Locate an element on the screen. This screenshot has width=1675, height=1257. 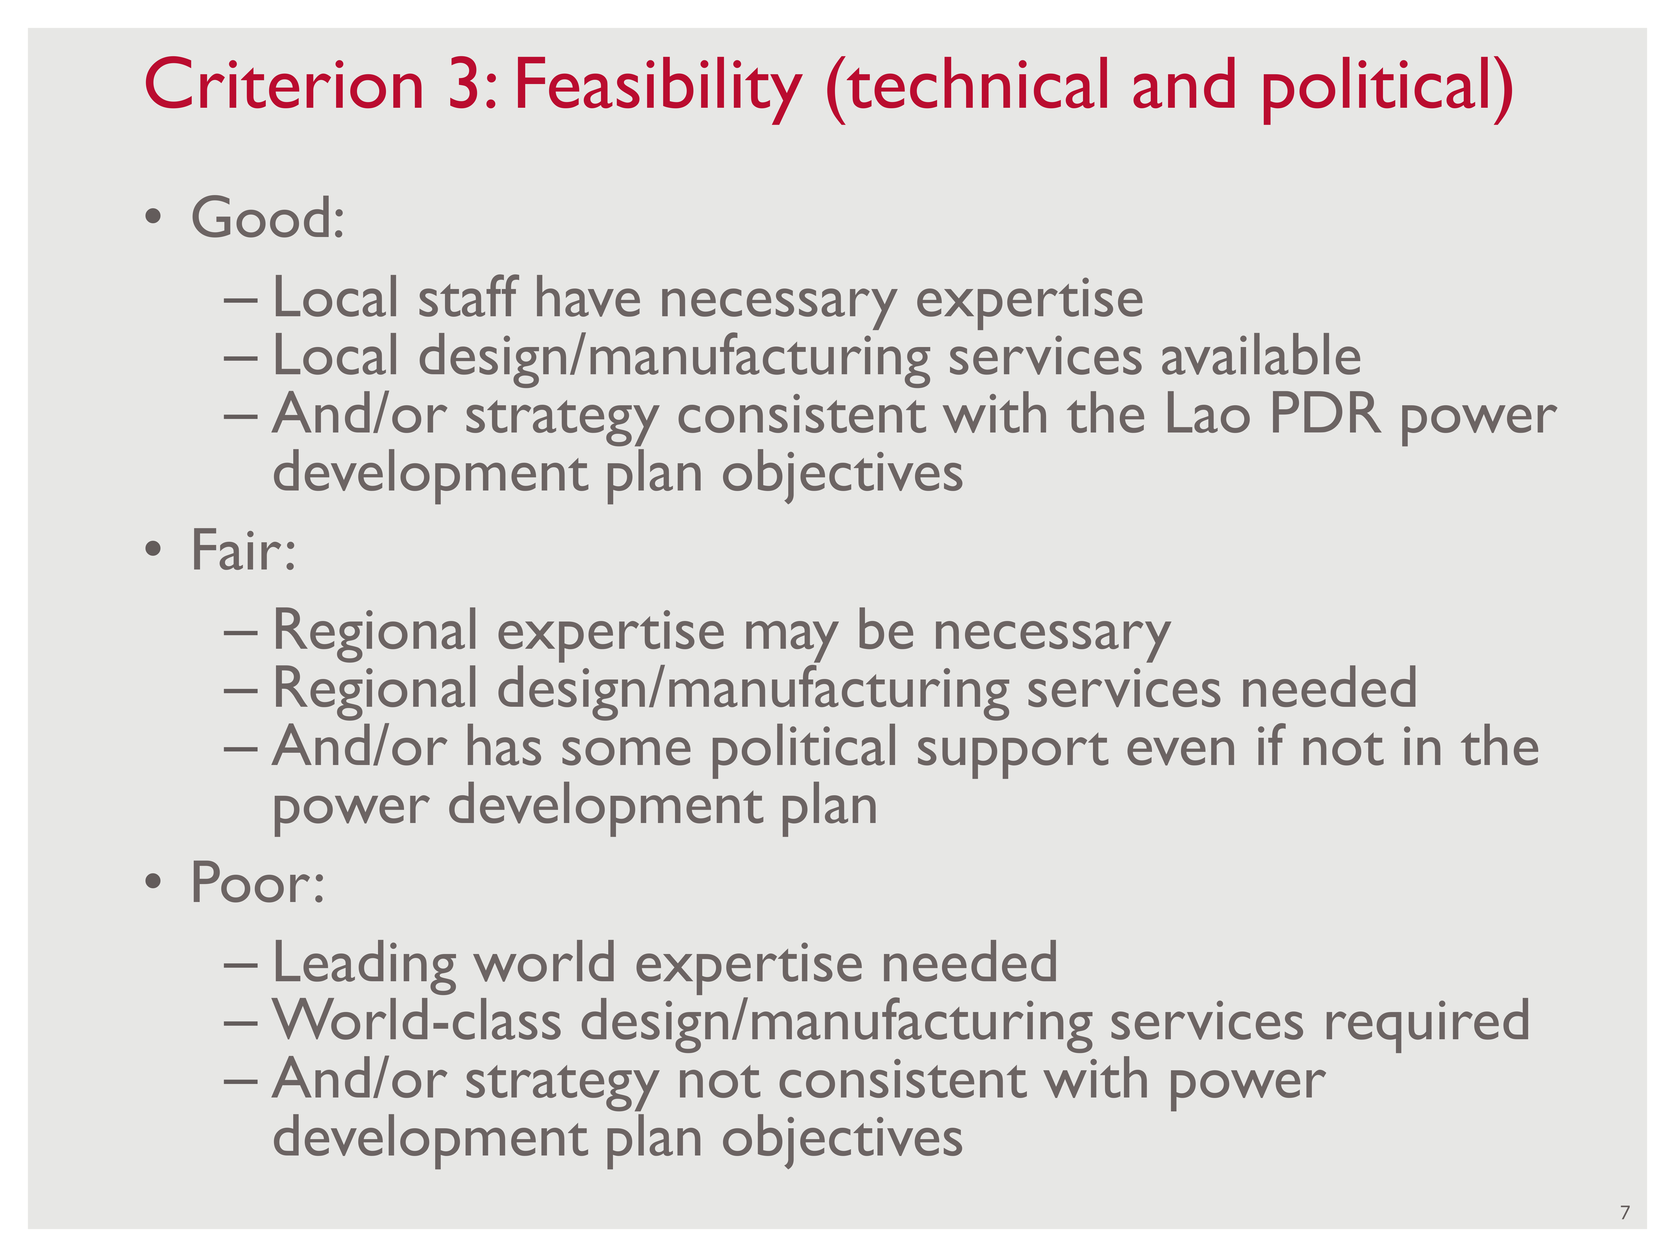
Fair is located at coordinates (237, 549).
